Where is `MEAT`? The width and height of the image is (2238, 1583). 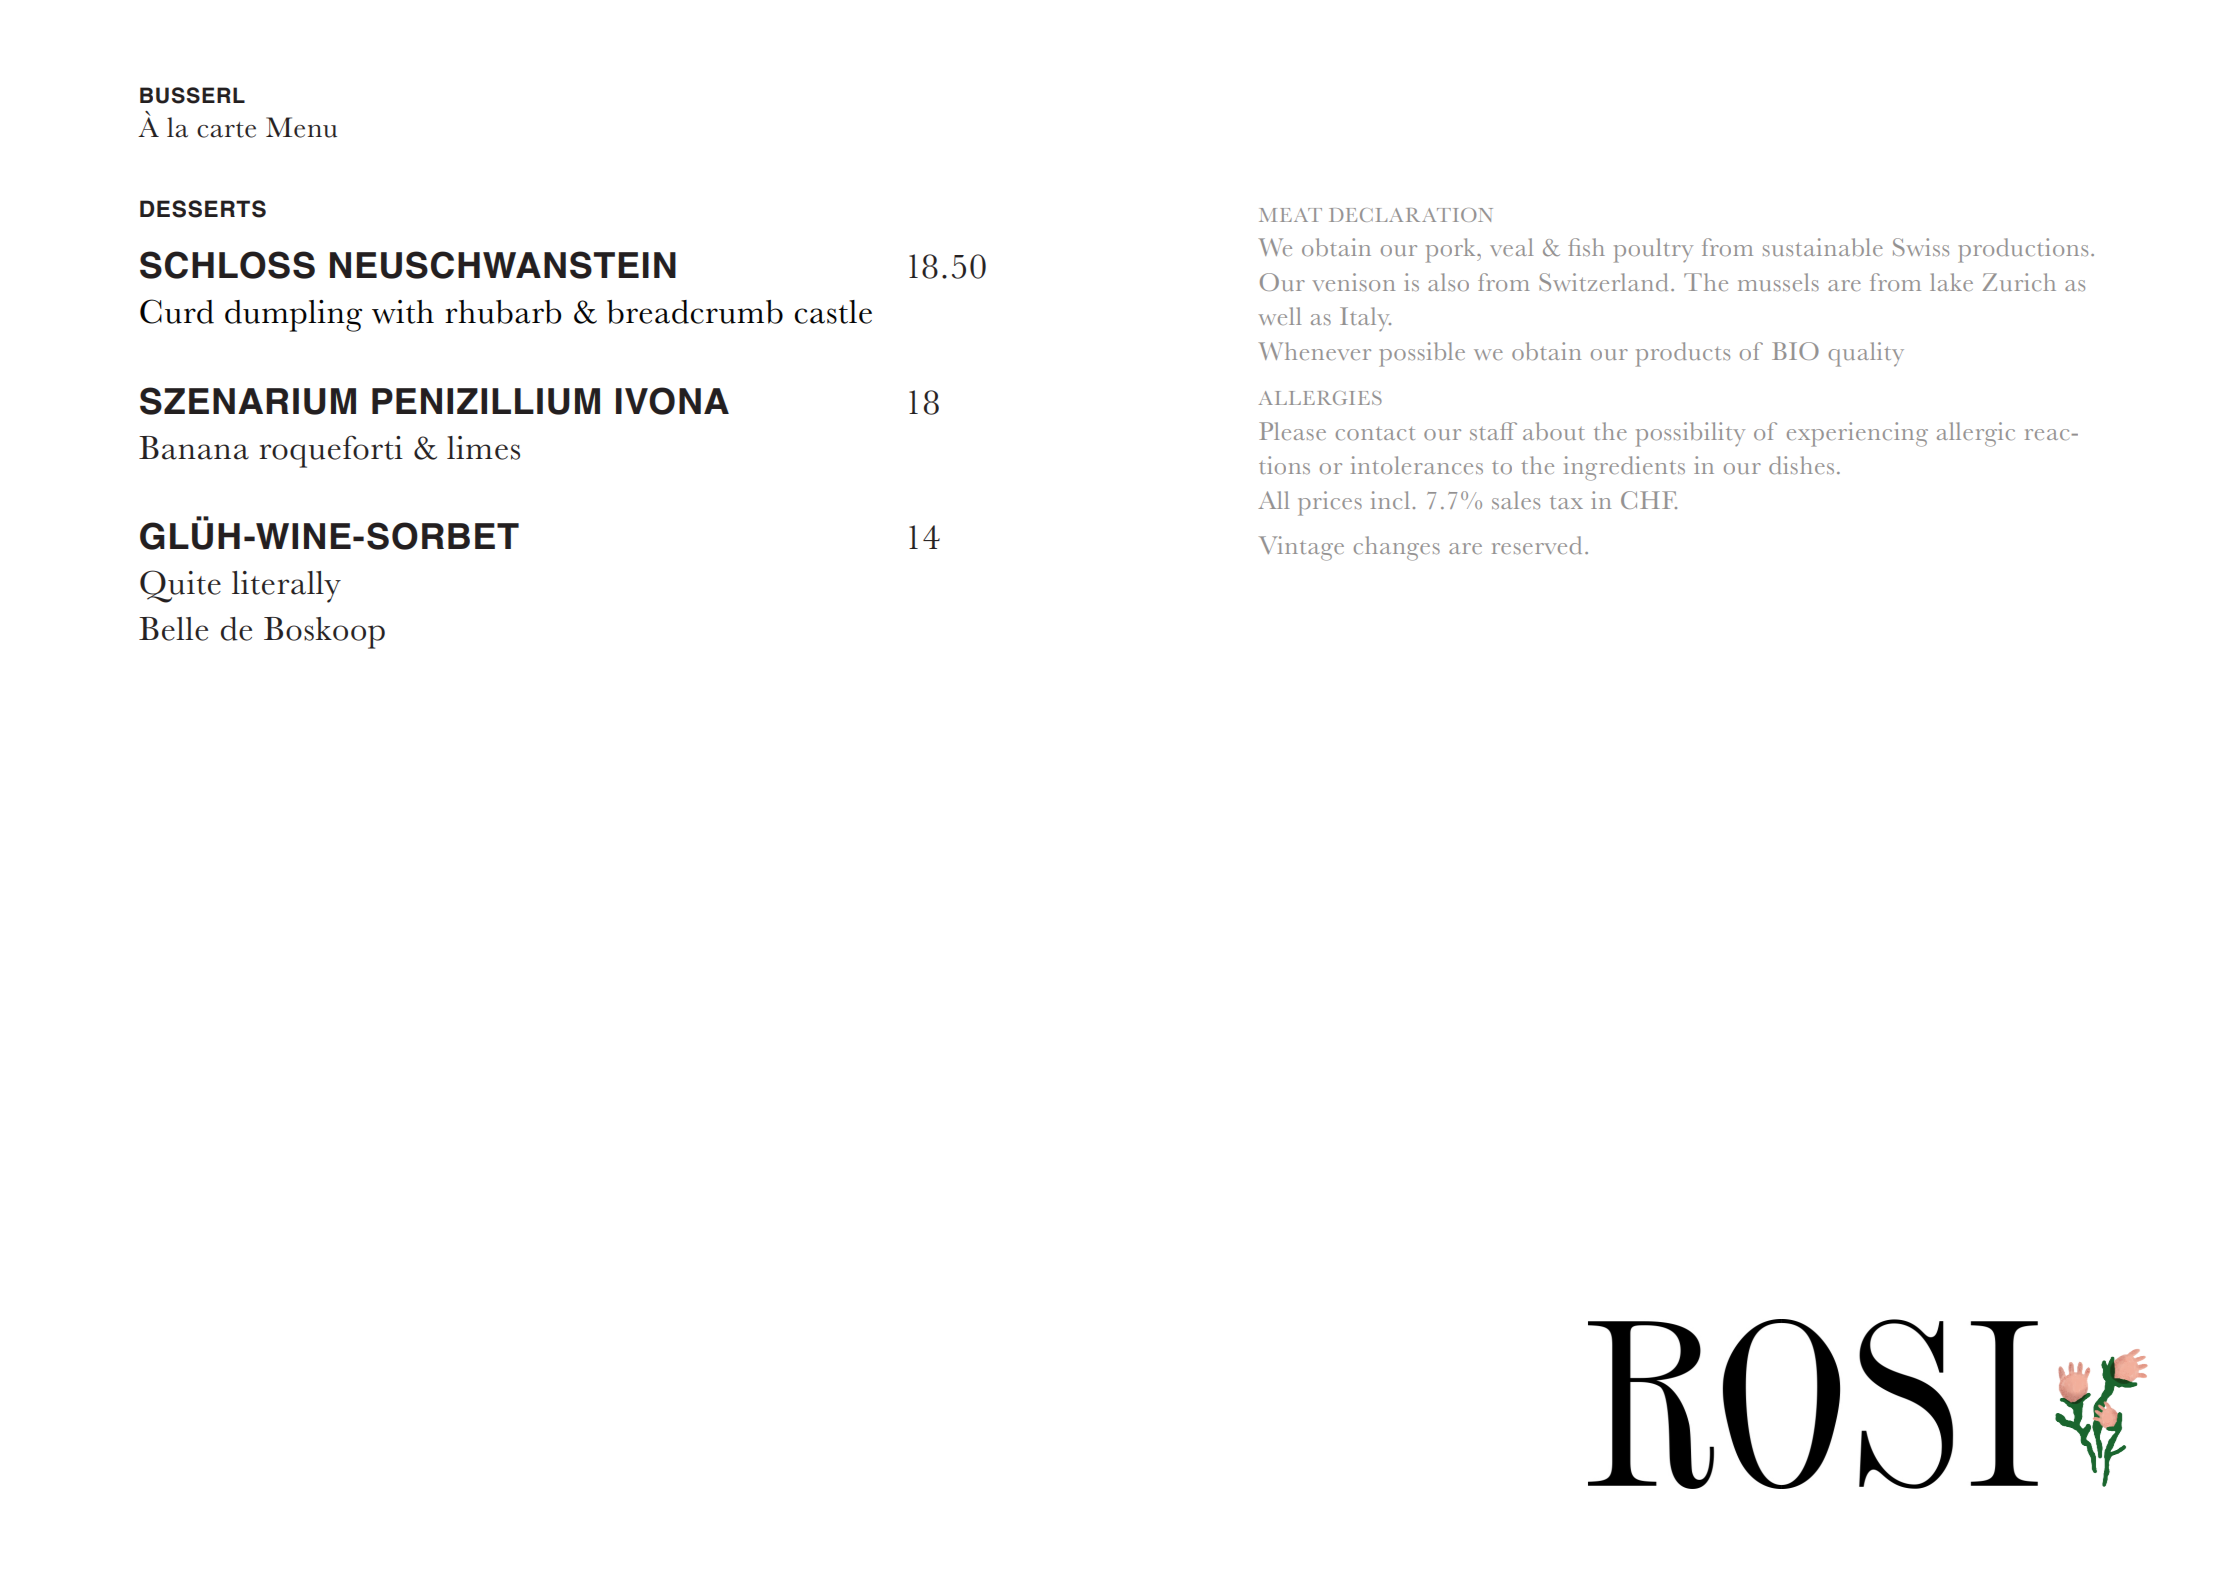
MEAT is located at coordinates (1290, 215).
